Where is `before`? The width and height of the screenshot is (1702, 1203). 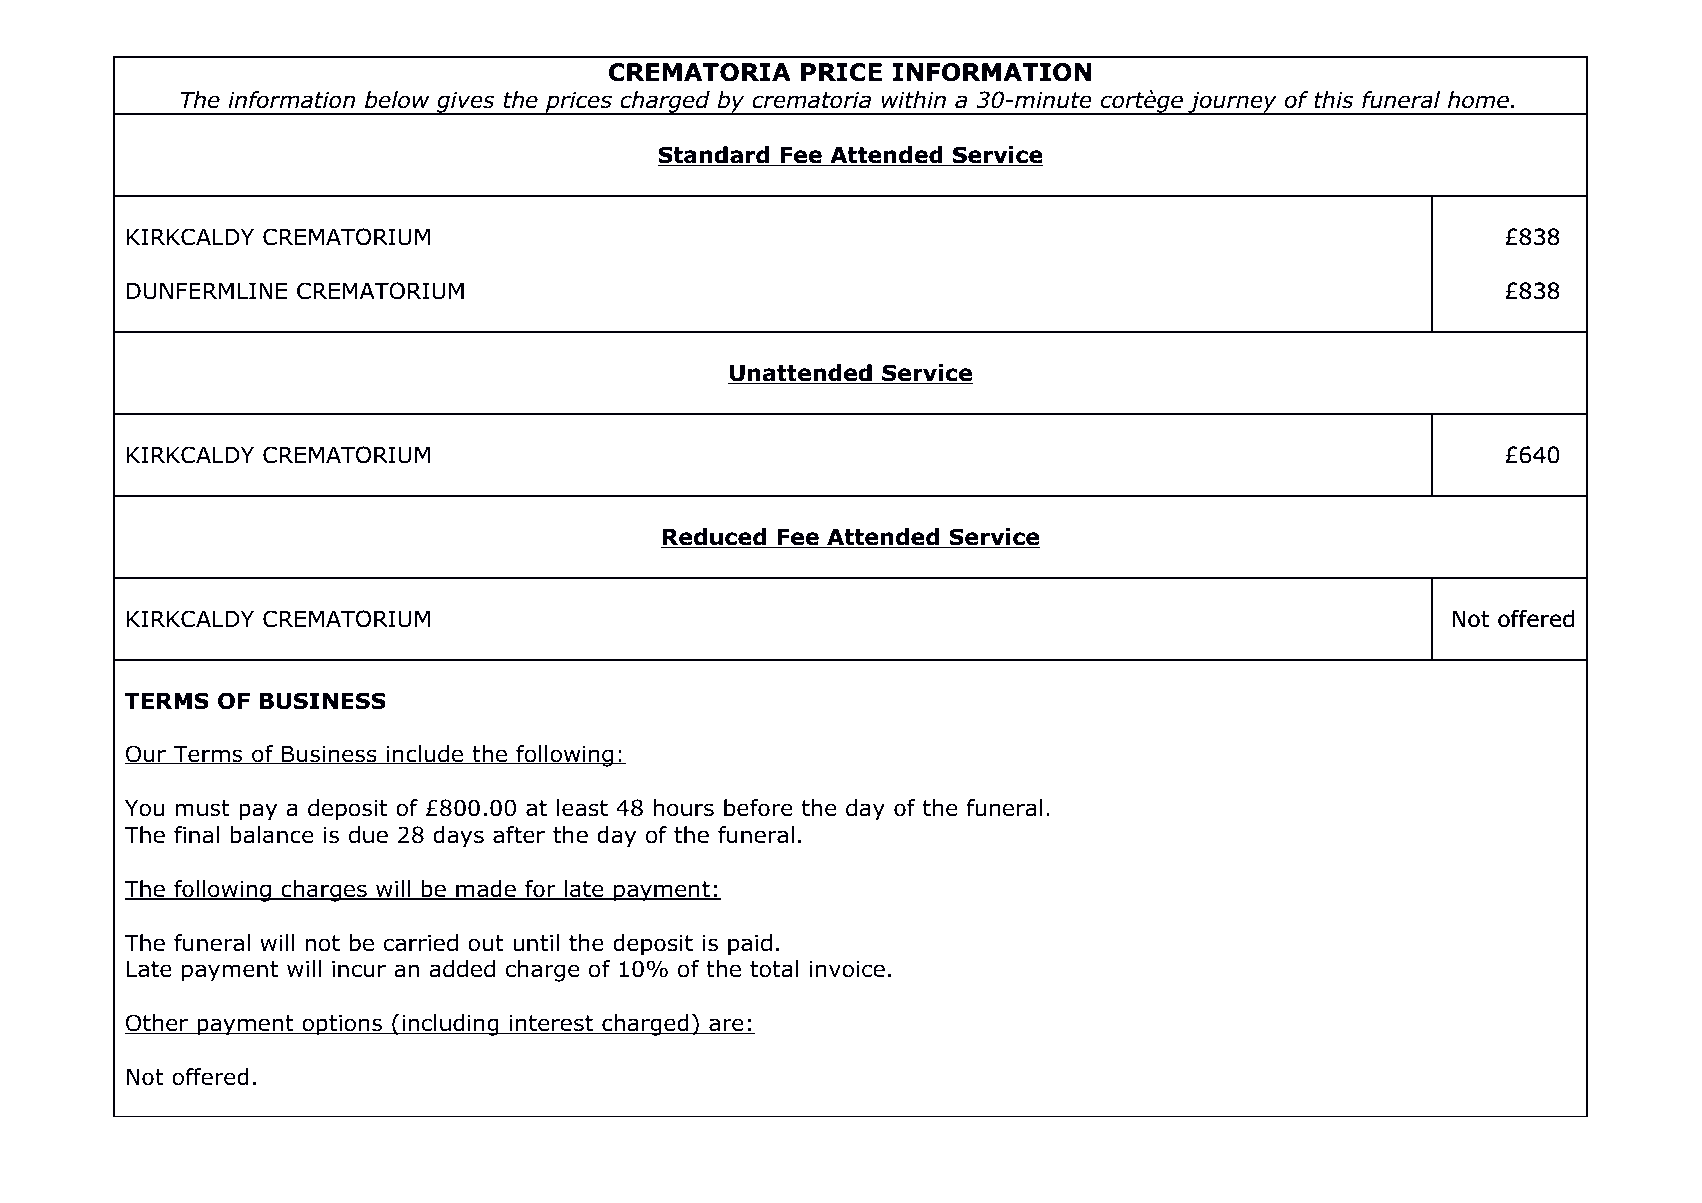 before is located at coordinates (758, 808).
